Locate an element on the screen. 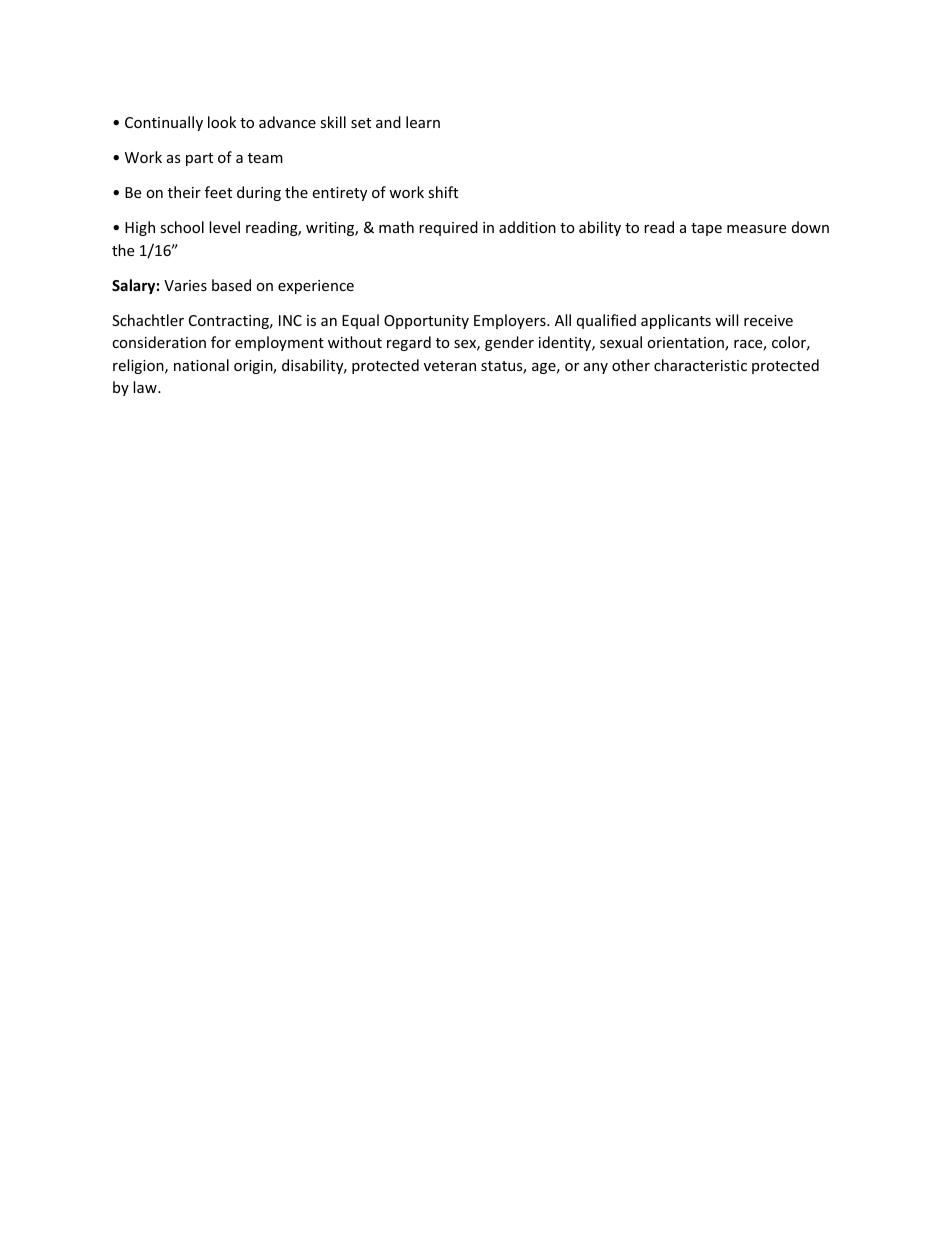 The image size is (952, 1233). INC is located at coordinates (290, 320).
